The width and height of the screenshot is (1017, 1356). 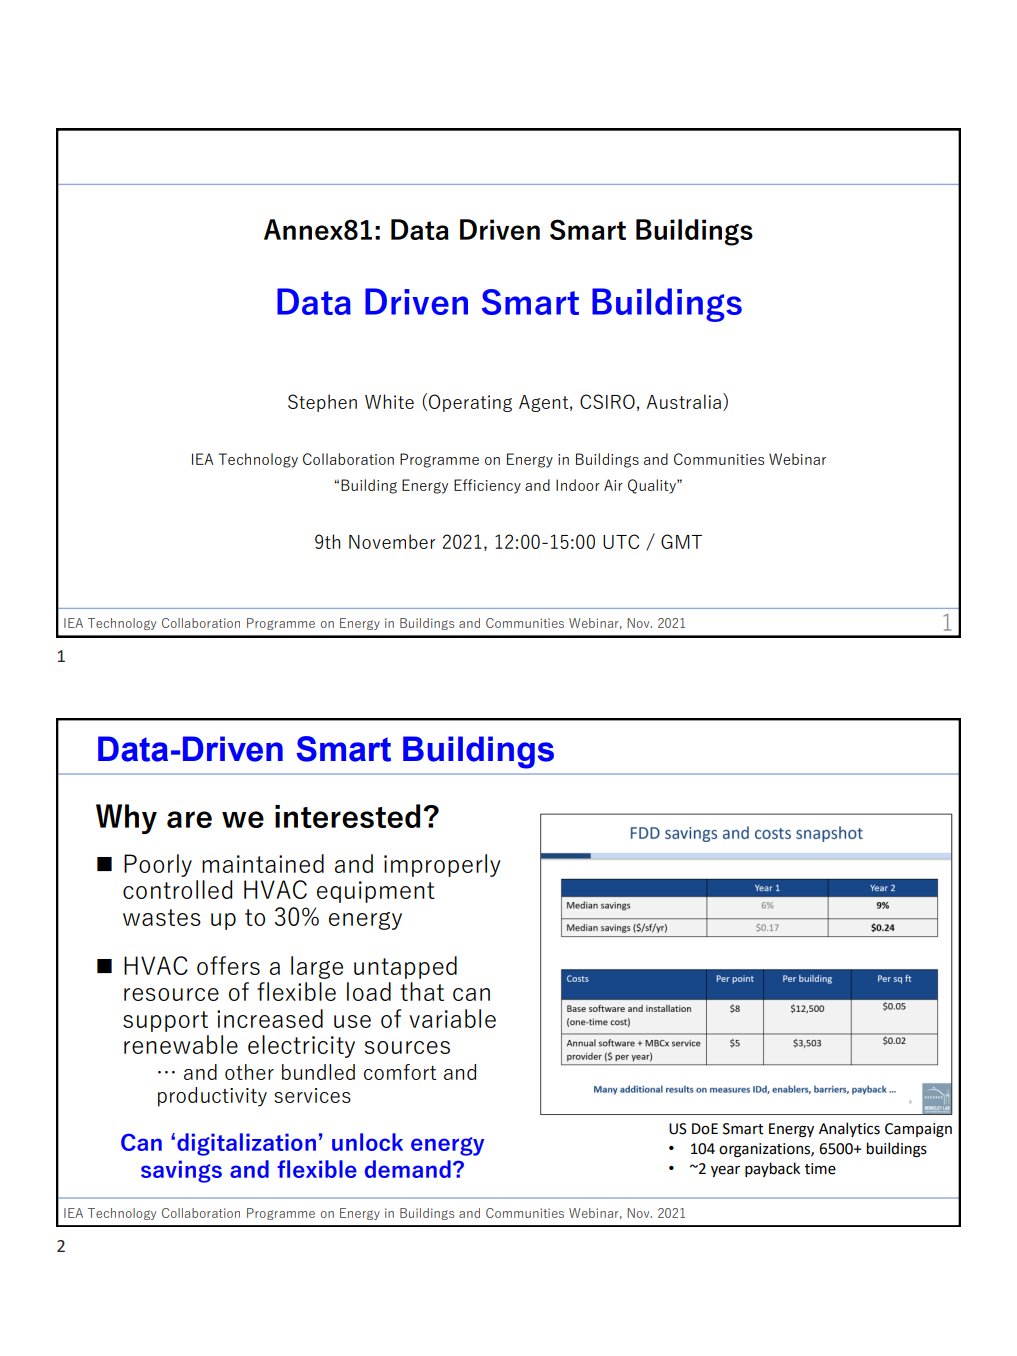 What do you see at coordinates (246, 1144) in the screenshot?
I see `digitalization` at bounding box center [246, 1144].
